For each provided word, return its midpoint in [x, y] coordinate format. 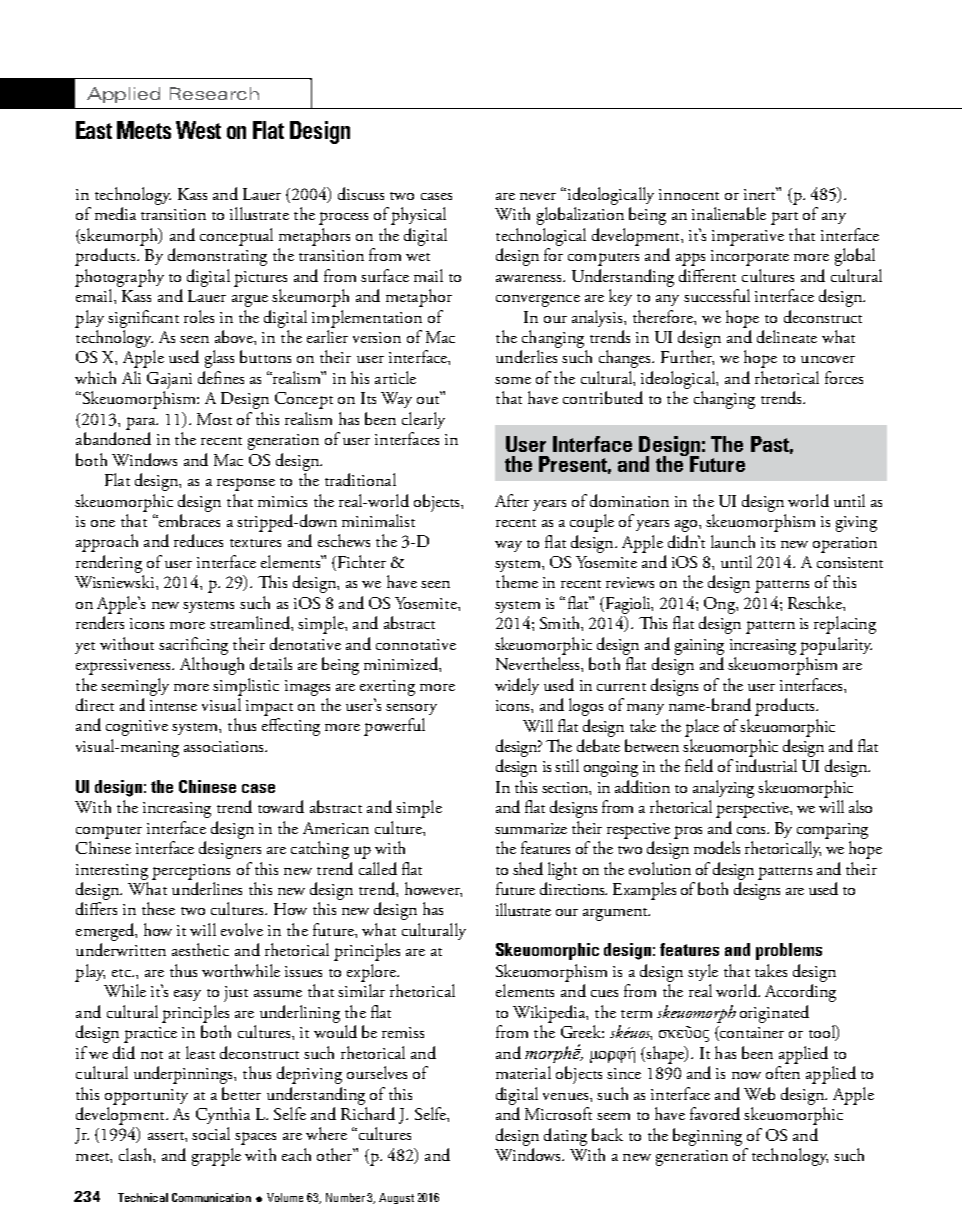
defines [221, 377]
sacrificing [193, 646]
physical [418, 216]
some [513, 380]
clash [136, 1154]
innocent [689, 194]
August [396, 1198]
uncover [828, 359]
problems [789, 951]
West [198, 130]
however [433, 889]
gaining [699, 647]
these [158, 908]
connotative [416, 644]
